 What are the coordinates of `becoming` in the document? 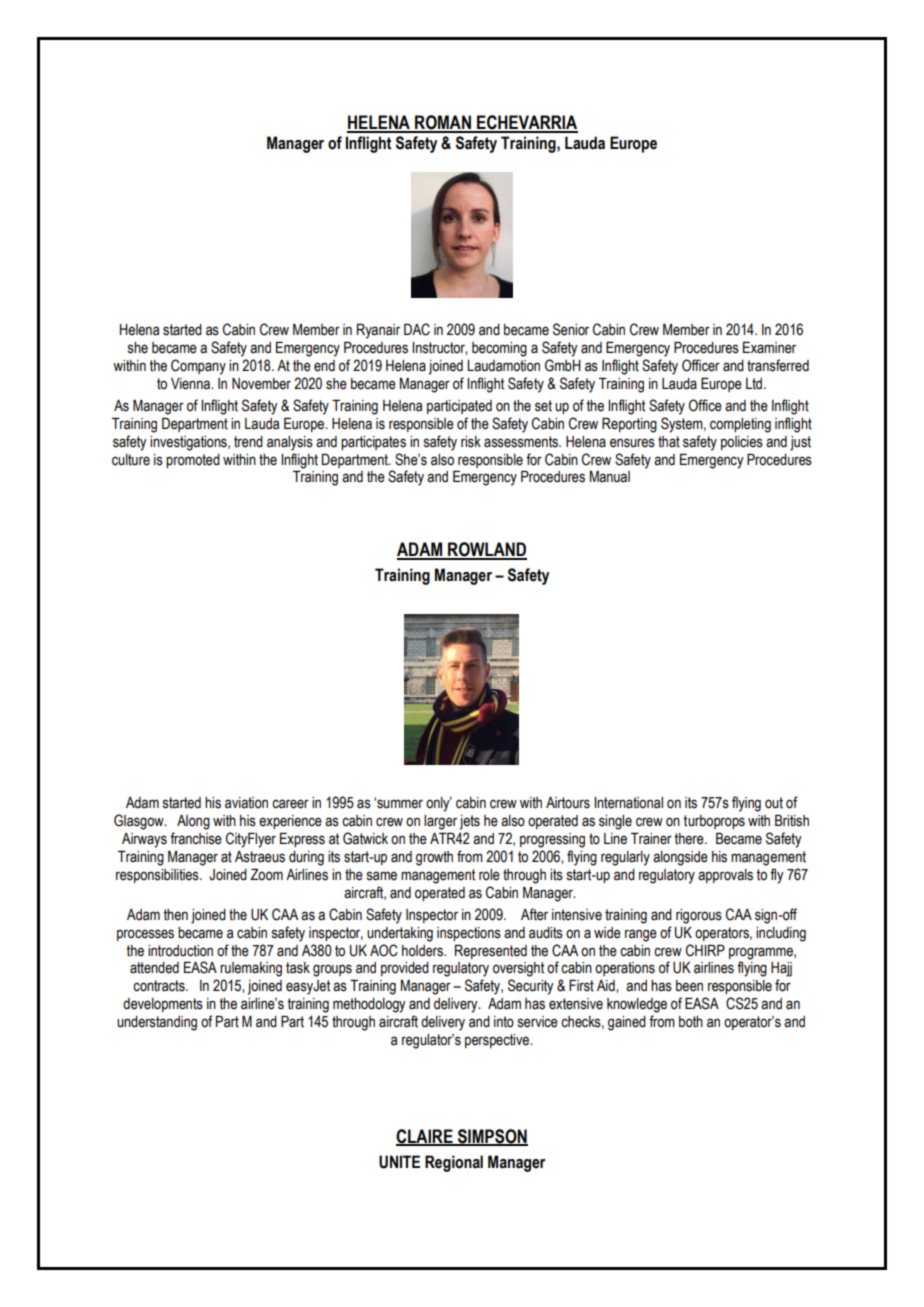 It's located at (499, 349).
